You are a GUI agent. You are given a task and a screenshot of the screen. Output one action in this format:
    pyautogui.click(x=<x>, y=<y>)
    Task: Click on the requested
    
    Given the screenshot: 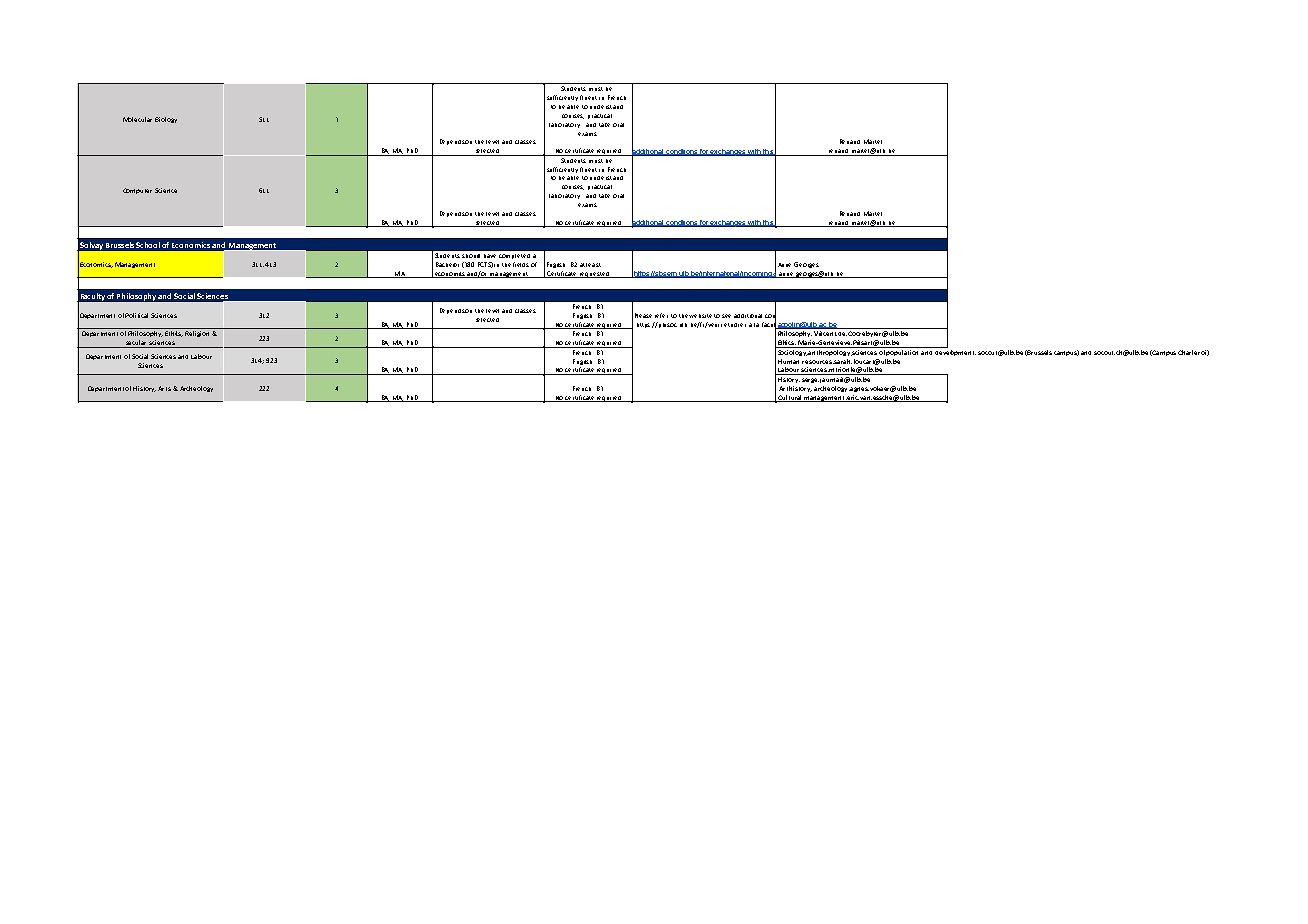 What is the action you would take?
    pyautogui.click(x=595, y=275)
